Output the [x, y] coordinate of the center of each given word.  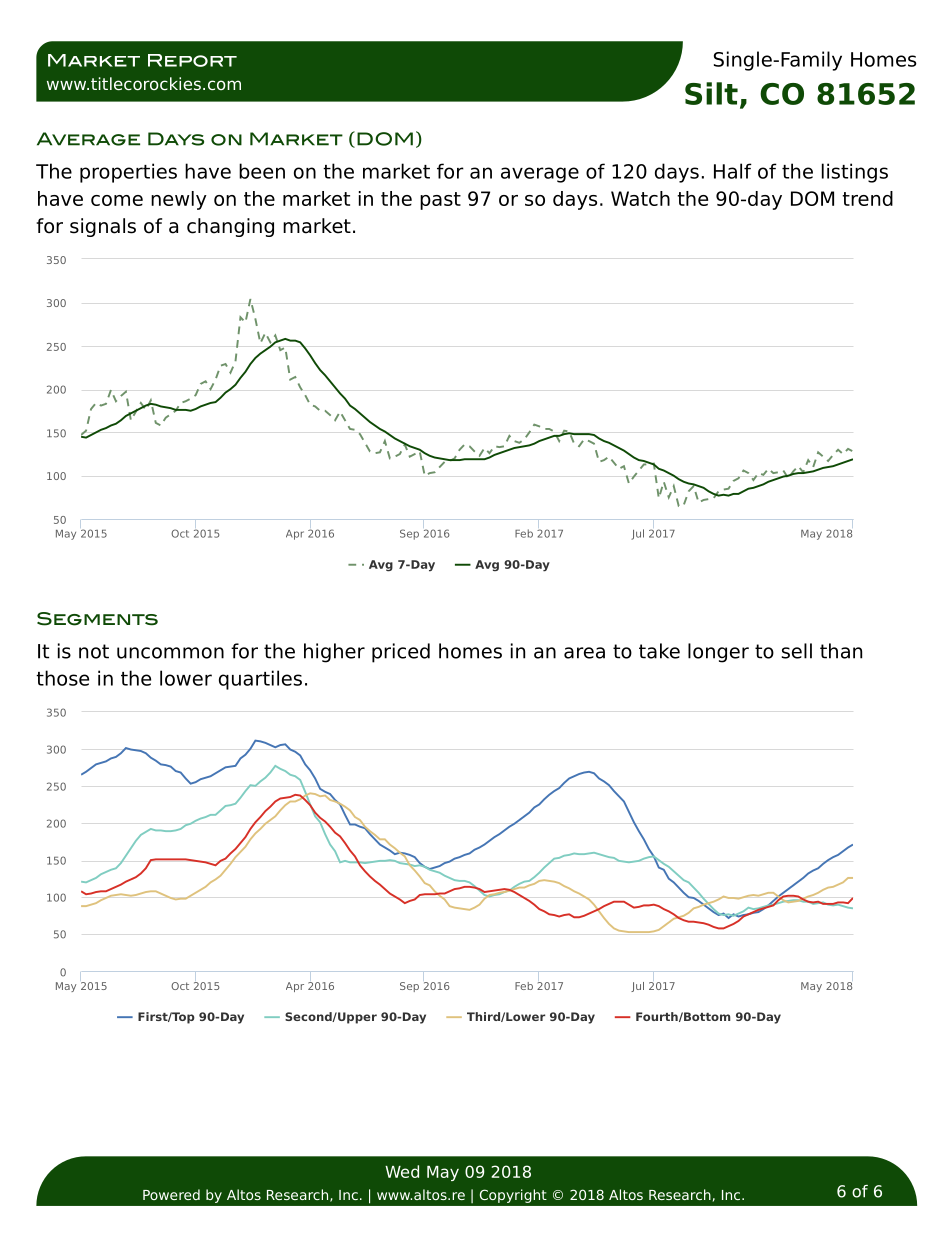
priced [401, 653]
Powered [171, 1194]
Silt [711, 93]
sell [797, 651]
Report [192, 60]
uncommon [170, 653]
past [440, 201]
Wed [402, 1171]
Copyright [513, 1196]
